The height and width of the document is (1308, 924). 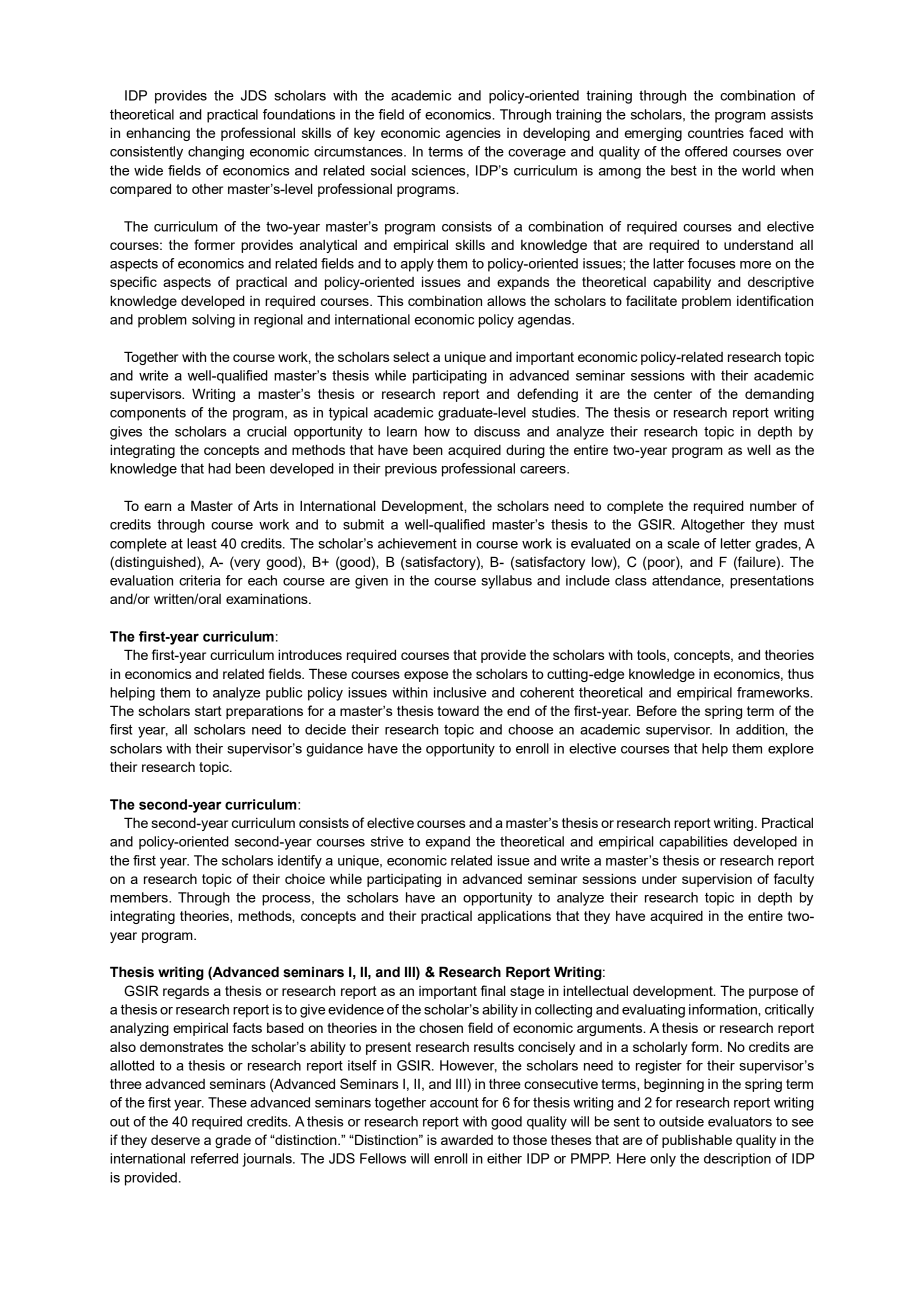 I want to click on least, so click(x=202, y=543).
